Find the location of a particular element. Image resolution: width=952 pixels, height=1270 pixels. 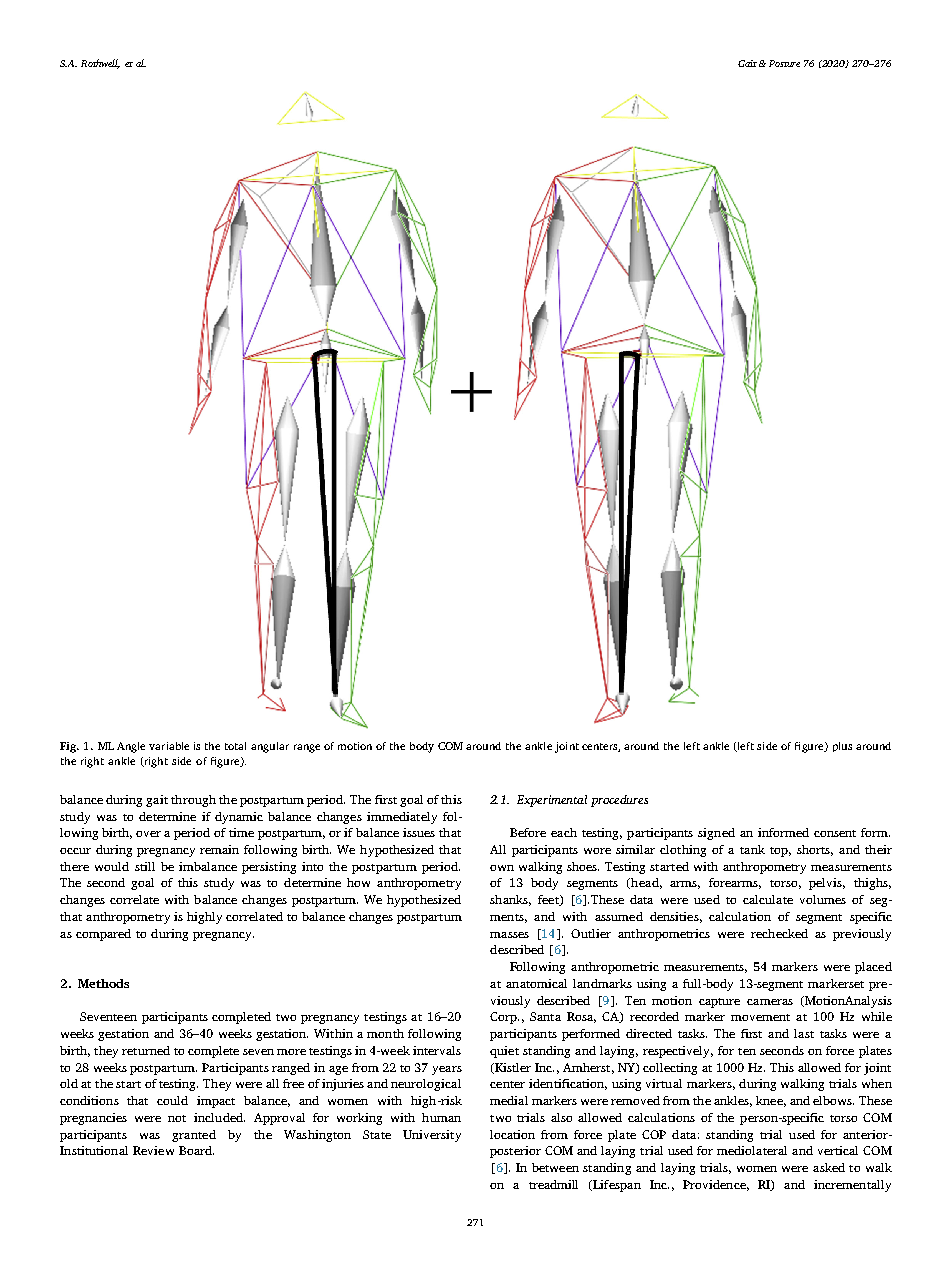

Review is located at coordinates (153, 1150).
